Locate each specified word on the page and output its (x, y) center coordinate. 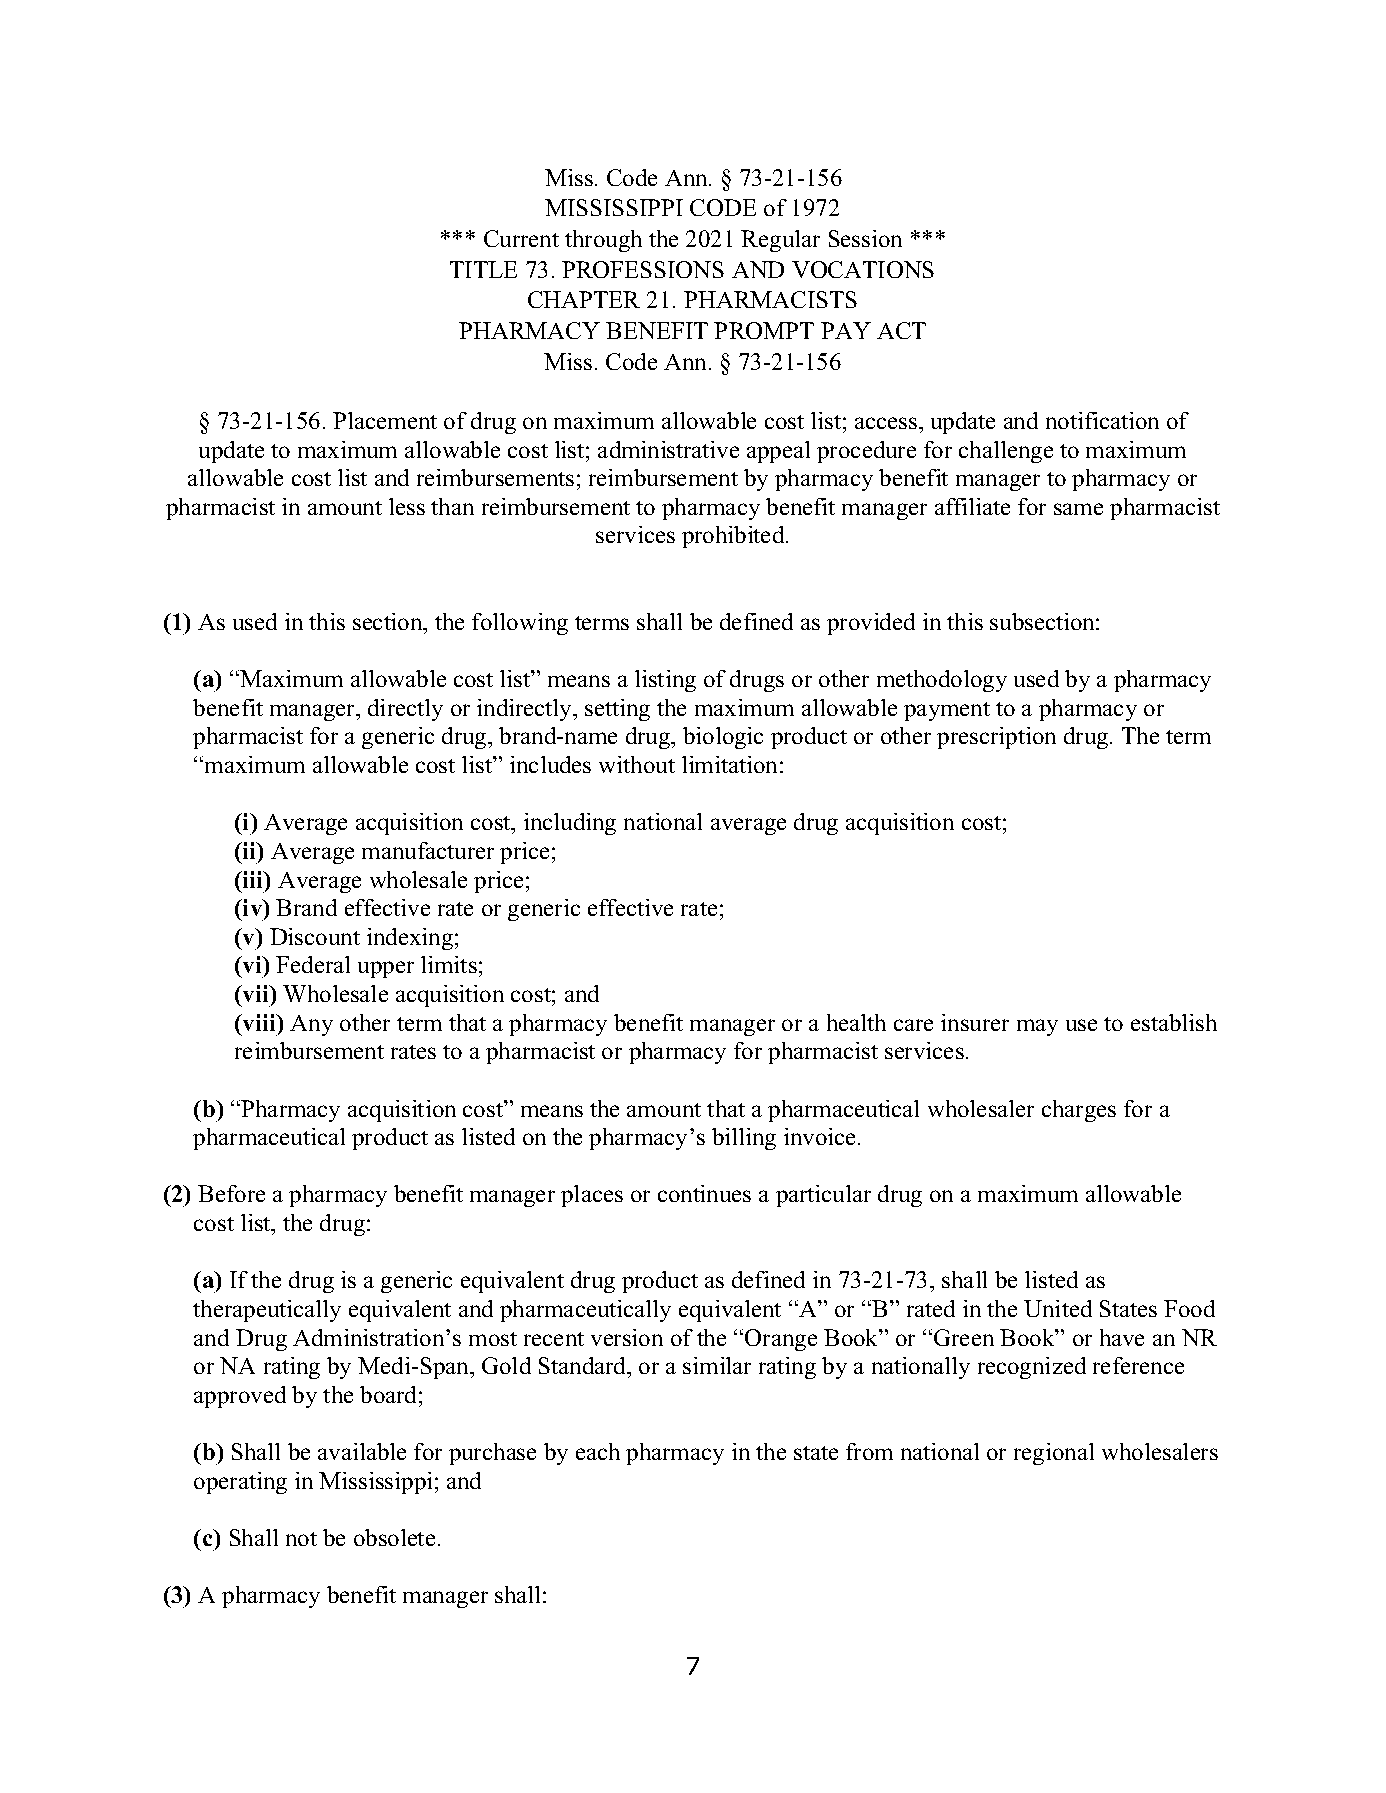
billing (744, 1139)
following (520, 624)
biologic (723, 738)
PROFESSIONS (643, 269)
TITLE (483, 269)
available (362, 1451)
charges (1079, 1111)
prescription (996, 738)
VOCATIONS (863, 269)
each (598, 1451)
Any (311, 1025)
